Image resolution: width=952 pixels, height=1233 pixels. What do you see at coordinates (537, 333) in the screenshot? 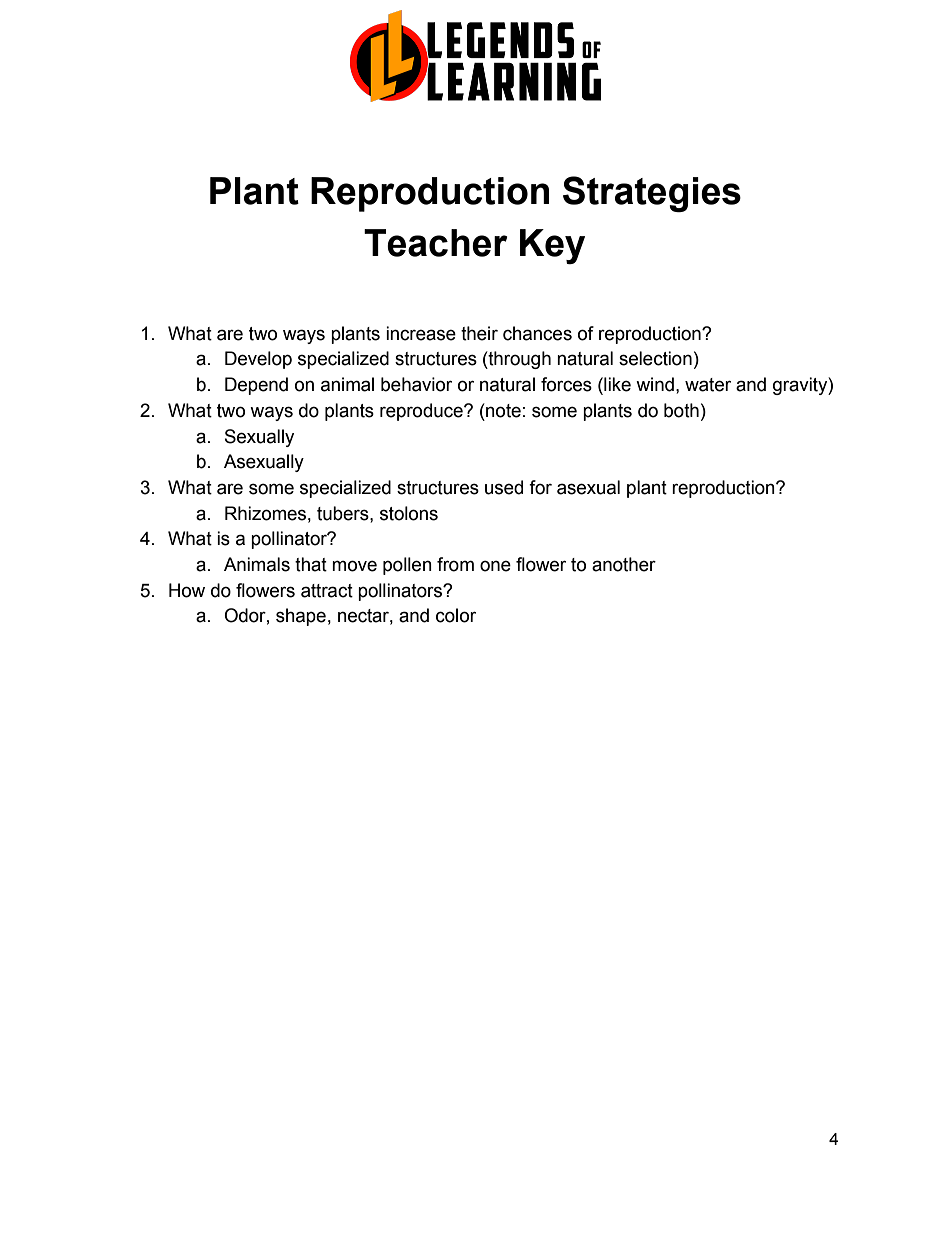
I see `chances` at bounding box center [537, 333].
